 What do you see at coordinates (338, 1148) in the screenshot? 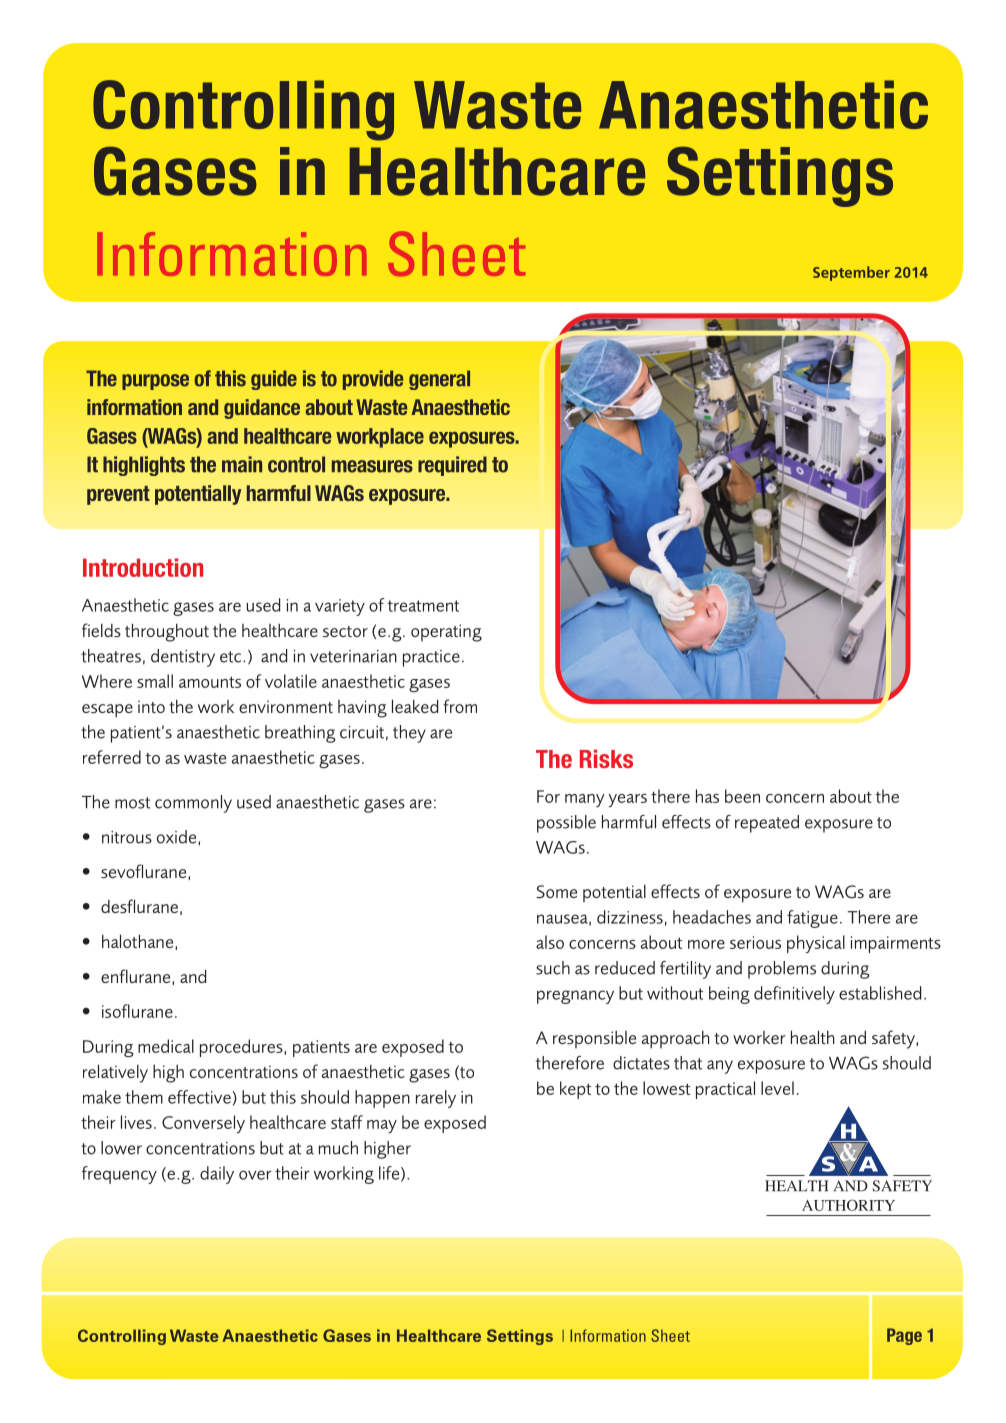
I see `much` at bounding box center [338, 1148].
